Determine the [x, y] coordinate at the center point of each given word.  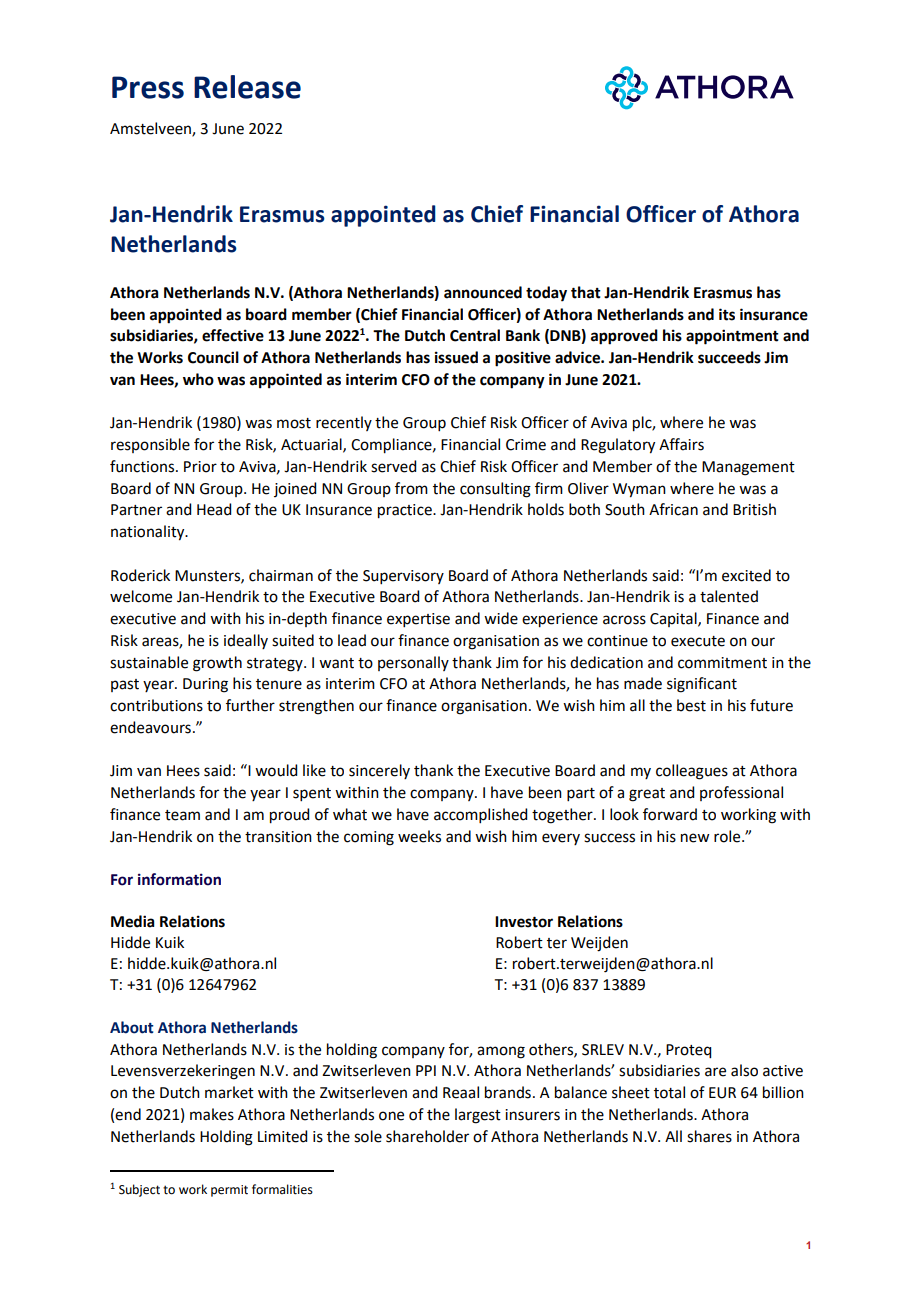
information [179, 879]
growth [217, 664]
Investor [524, 922]
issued [456, 357]
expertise [418, 620]
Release [247, 87]
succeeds [729, 357]
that [586, 292]
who [198, 379]
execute [698, 641]
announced [483, 292]
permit [229, 1191]
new [695, 838]
